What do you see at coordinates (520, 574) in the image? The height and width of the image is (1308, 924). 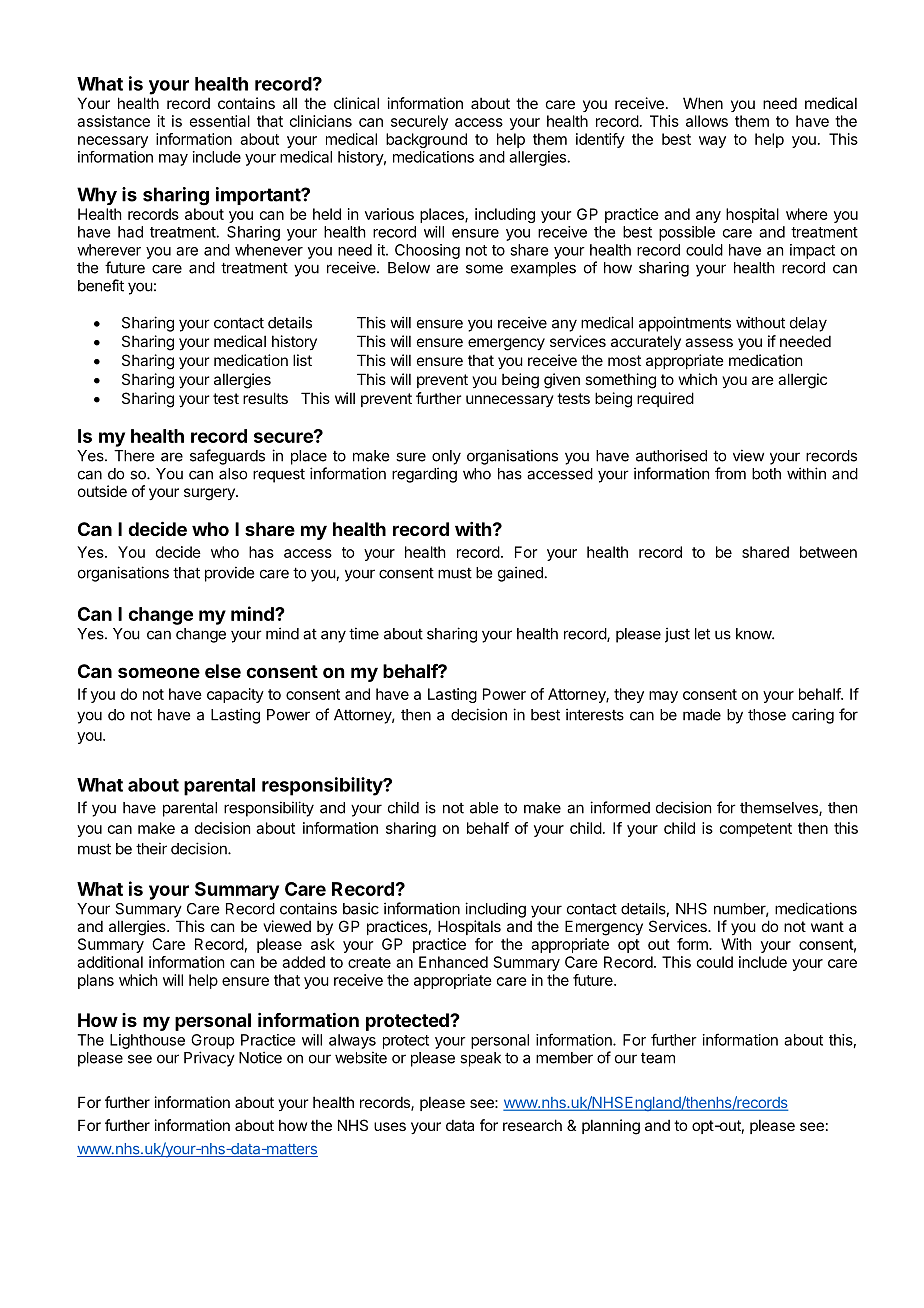 I see `gained` at bounding box center [520, 574].
